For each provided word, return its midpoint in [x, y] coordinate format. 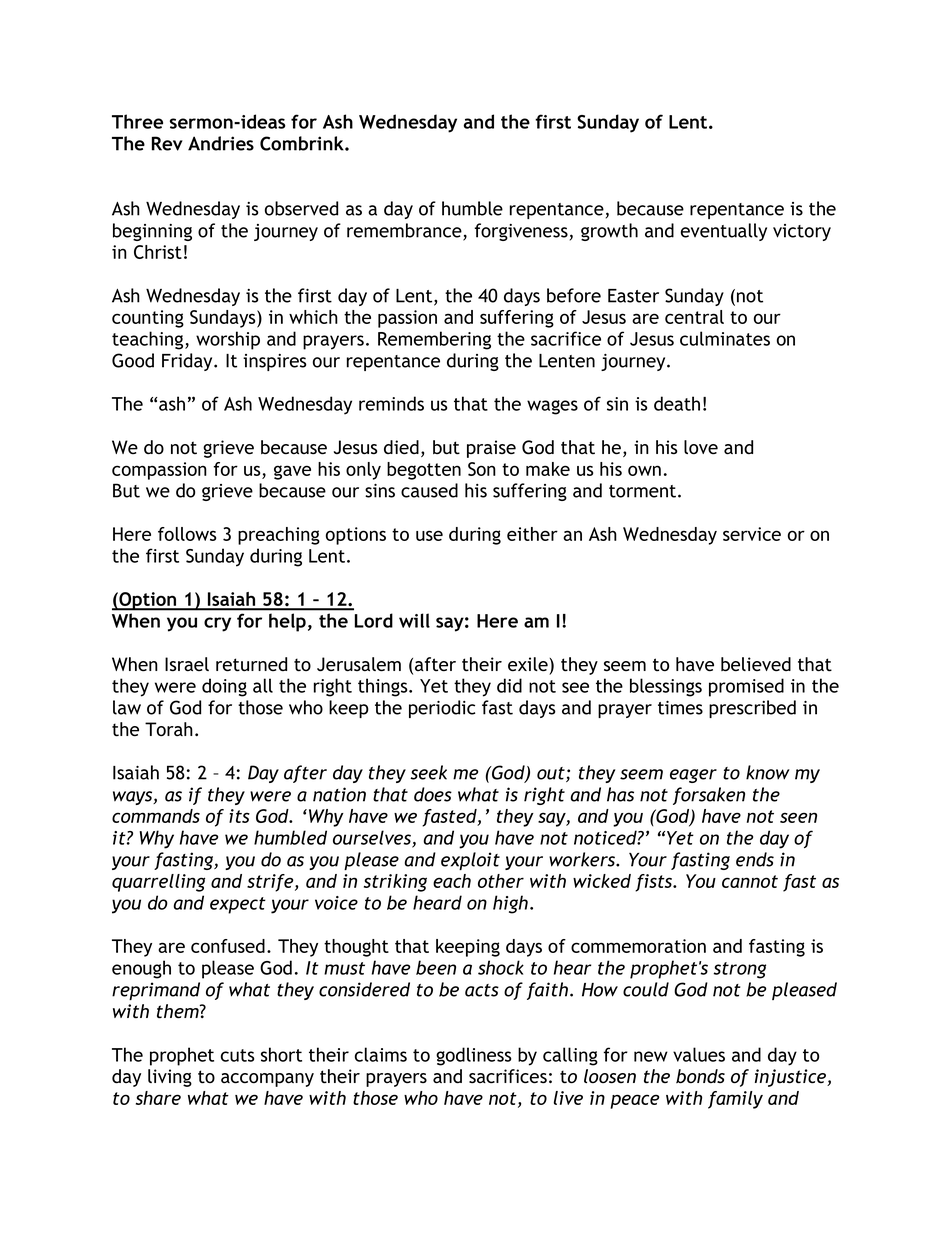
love [701, 447]
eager [693, 776]
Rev [167, 143]
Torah [169, 729]
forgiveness [521, 232]
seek [428, 772]
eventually [724, 232]
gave [292, 472]
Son [482, 469]
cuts [237, 1055]
